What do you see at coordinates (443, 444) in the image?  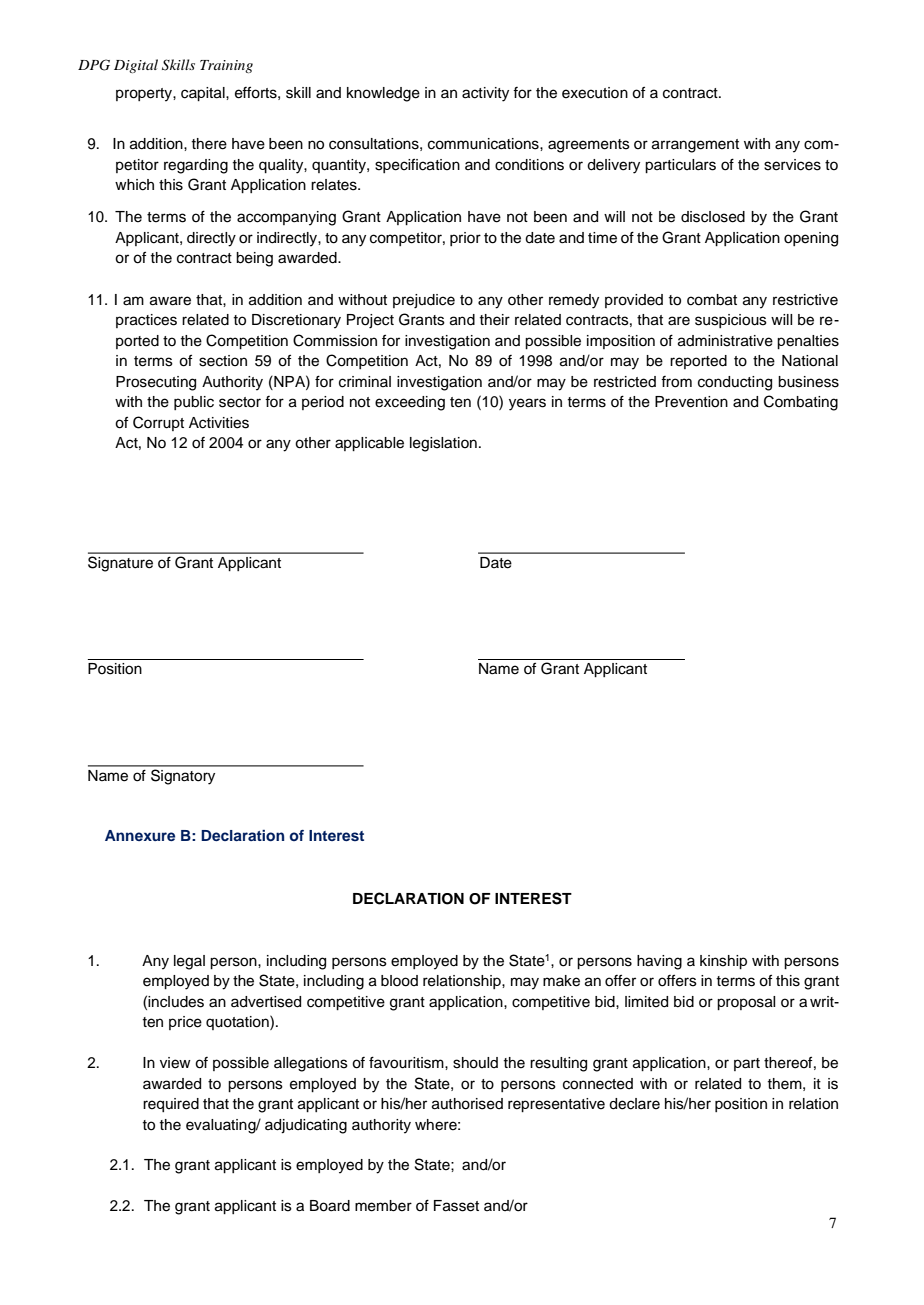 I see `legislation` at bounding box center [443, 444].
